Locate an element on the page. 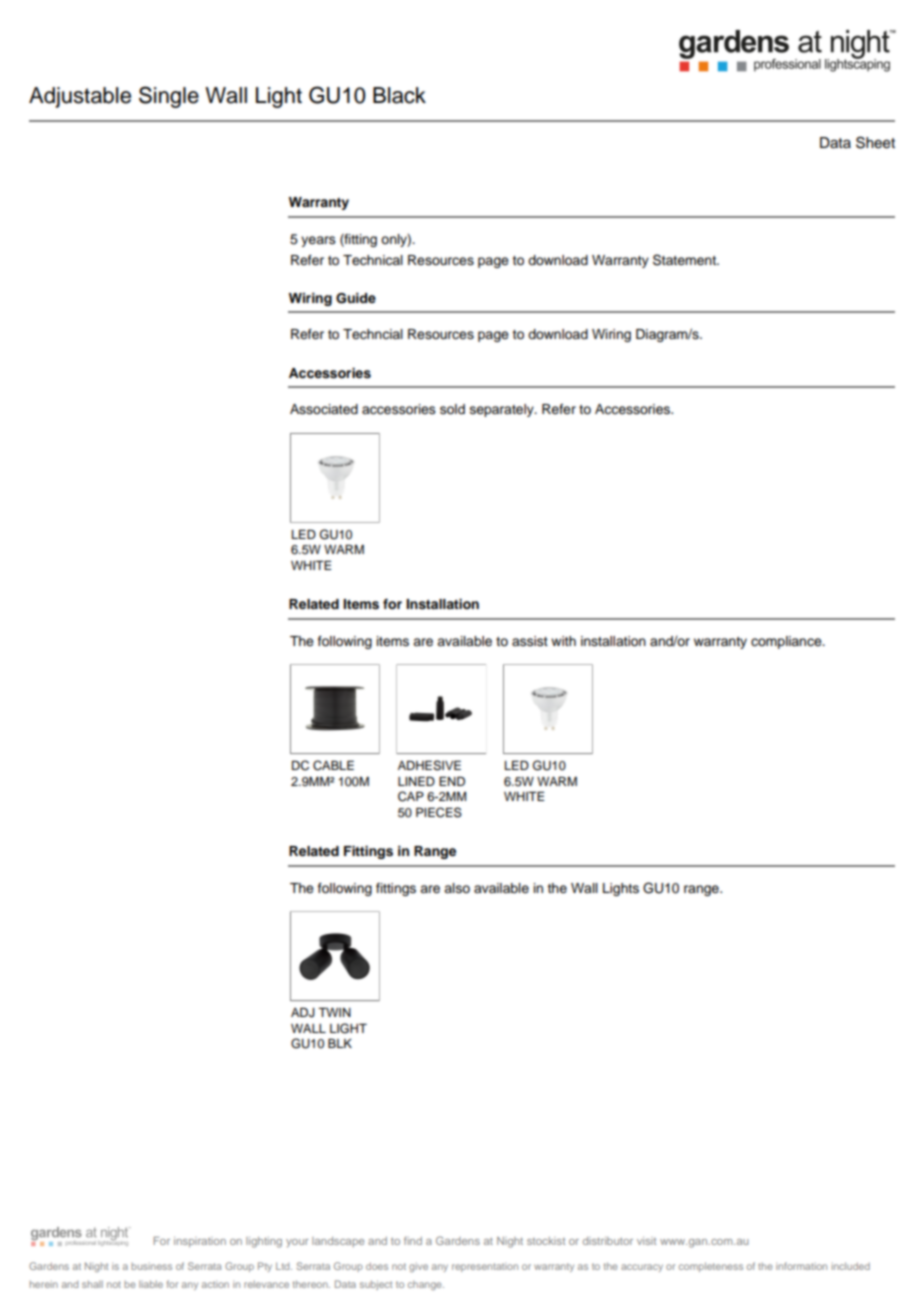  business is located at coordinates (151, 1266).
